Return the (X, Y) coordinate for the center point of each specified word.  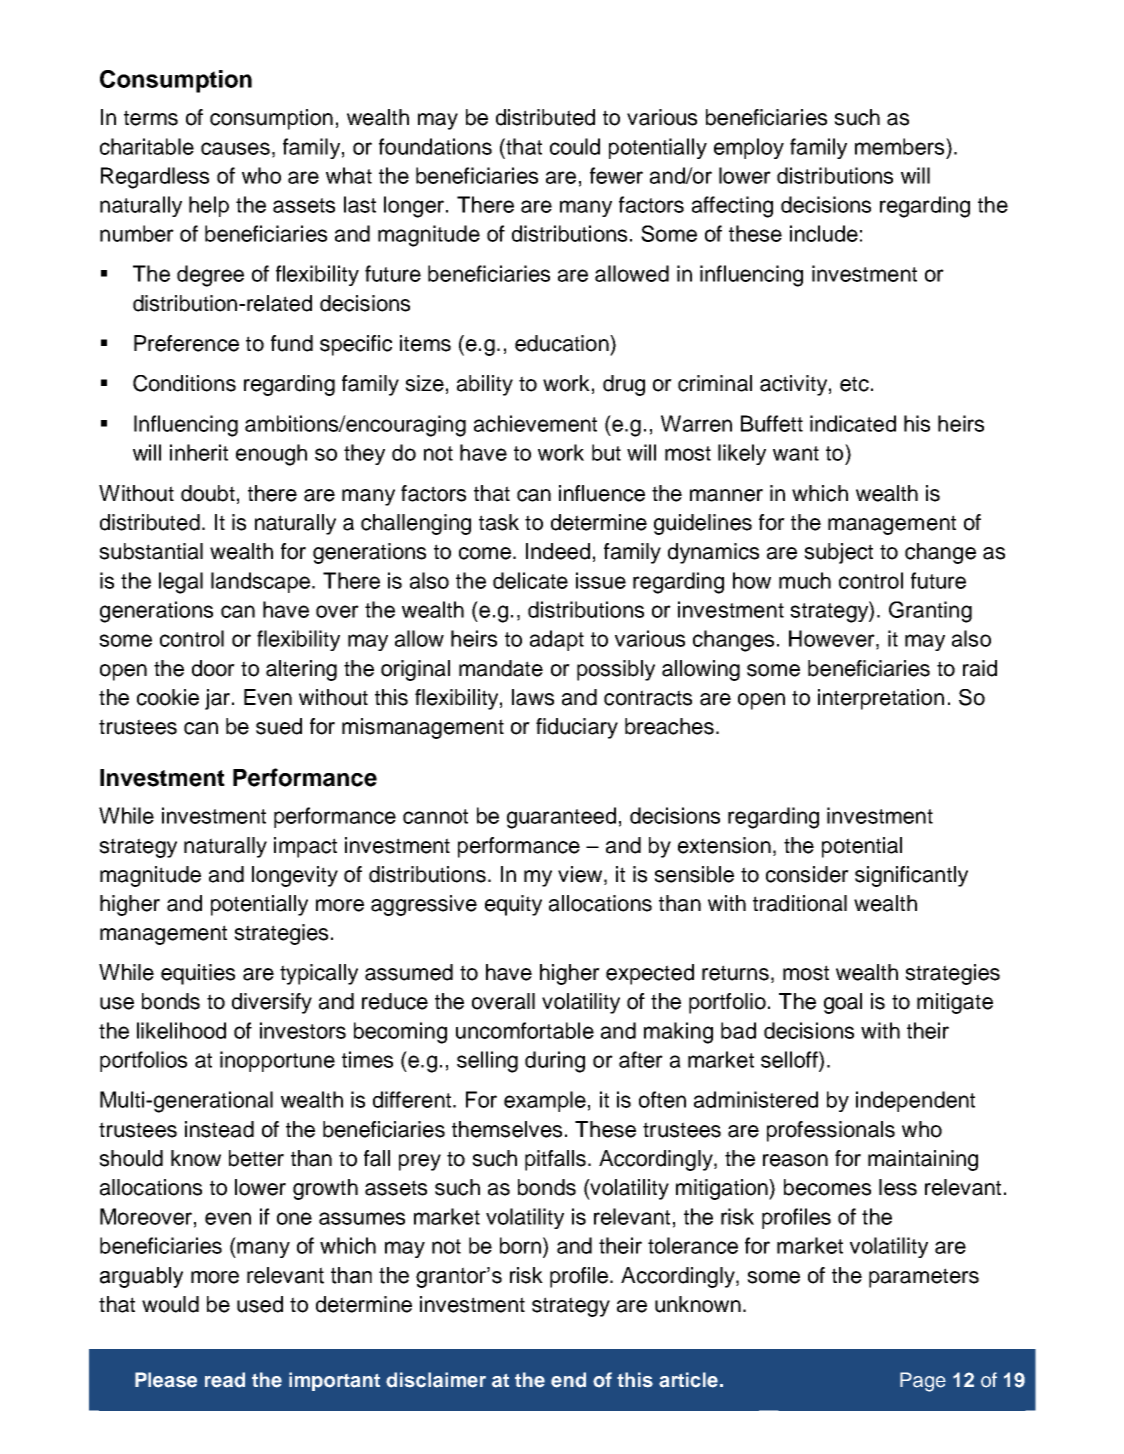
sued (279, 726)
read (225, 1380)
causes (235, 148)
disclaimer (436, 1380)
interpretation (881, 699)
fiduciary (577, 728)
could (575, 146)
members (901, 146)
